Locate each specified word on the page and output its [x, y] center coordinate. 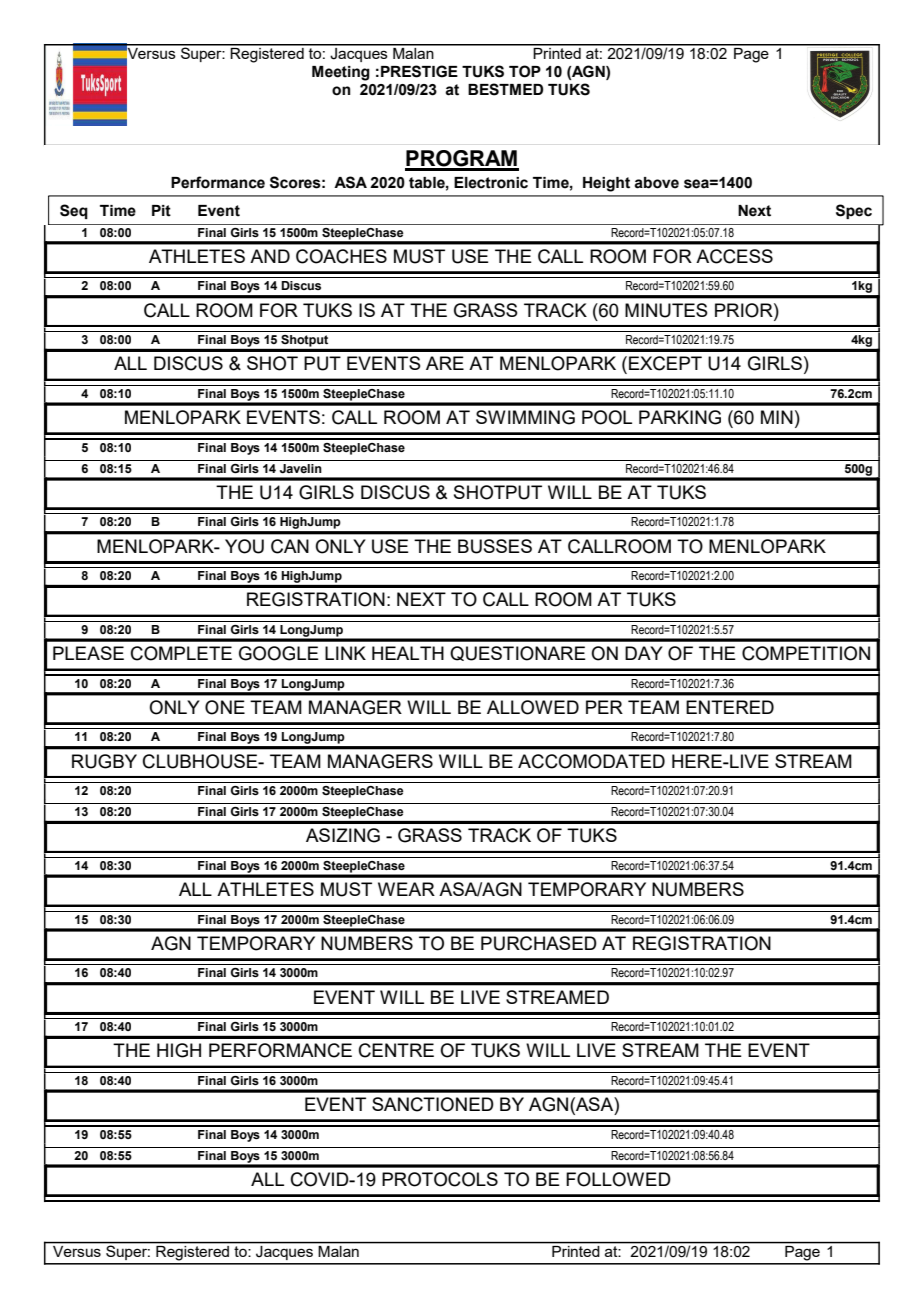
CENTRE [396, 1050]
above [656, 183]
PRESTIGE [419, 71]
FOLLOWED [618, 1179]
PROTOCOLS [440, 1179]
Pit [161, 211]
